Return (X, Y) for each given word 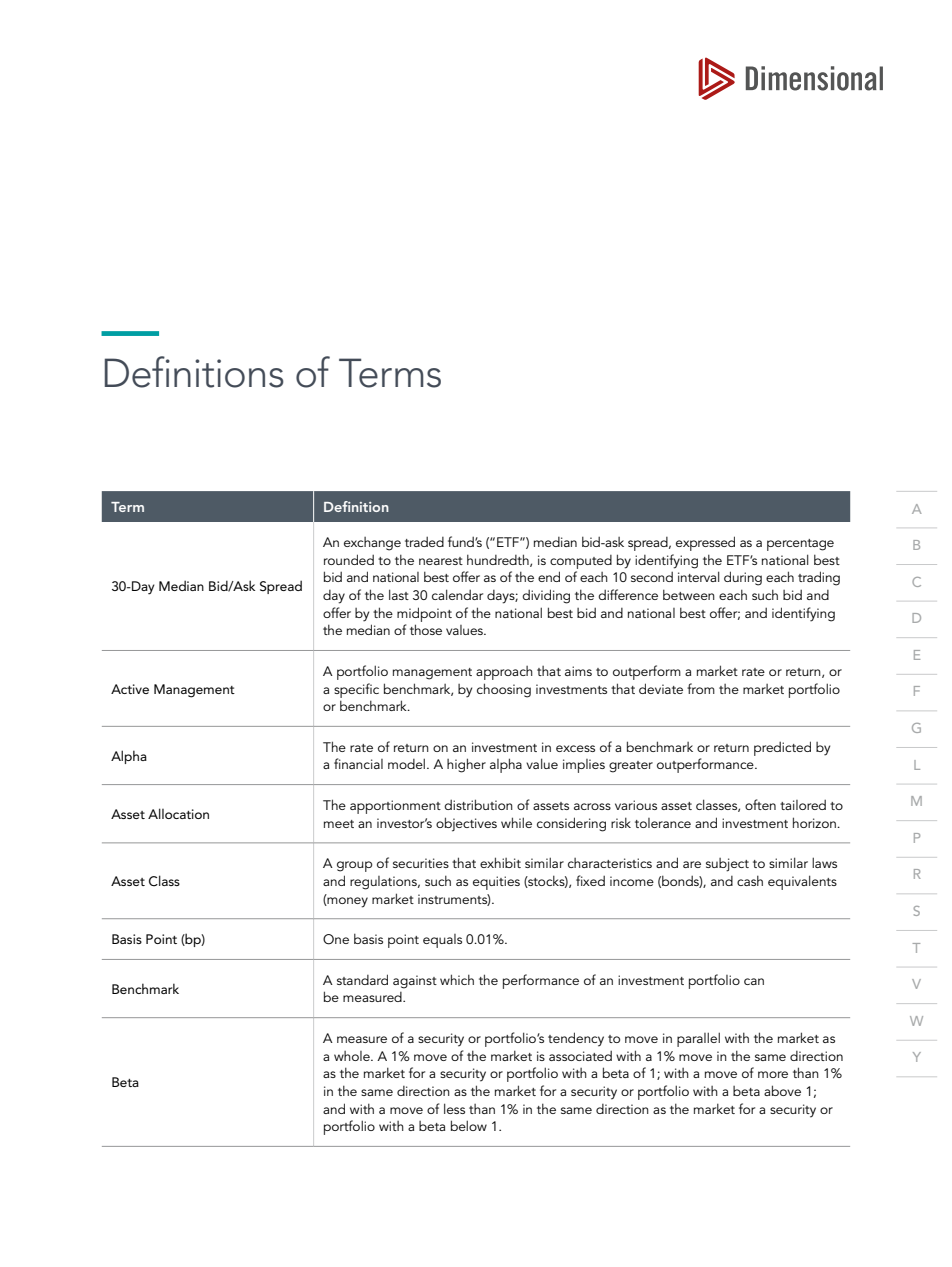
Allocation (178, 813)
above (782, 1090)
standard (362, 979)
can (754, 981)
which (457, 979)
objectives (466, 824)
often (760, 804)
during (743, 578)
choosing (504, 690)
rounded (349, 559)
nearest (441, 561)
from (701, 688)
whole (353, 1056)
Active (130, 689)
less (454, 1108)
